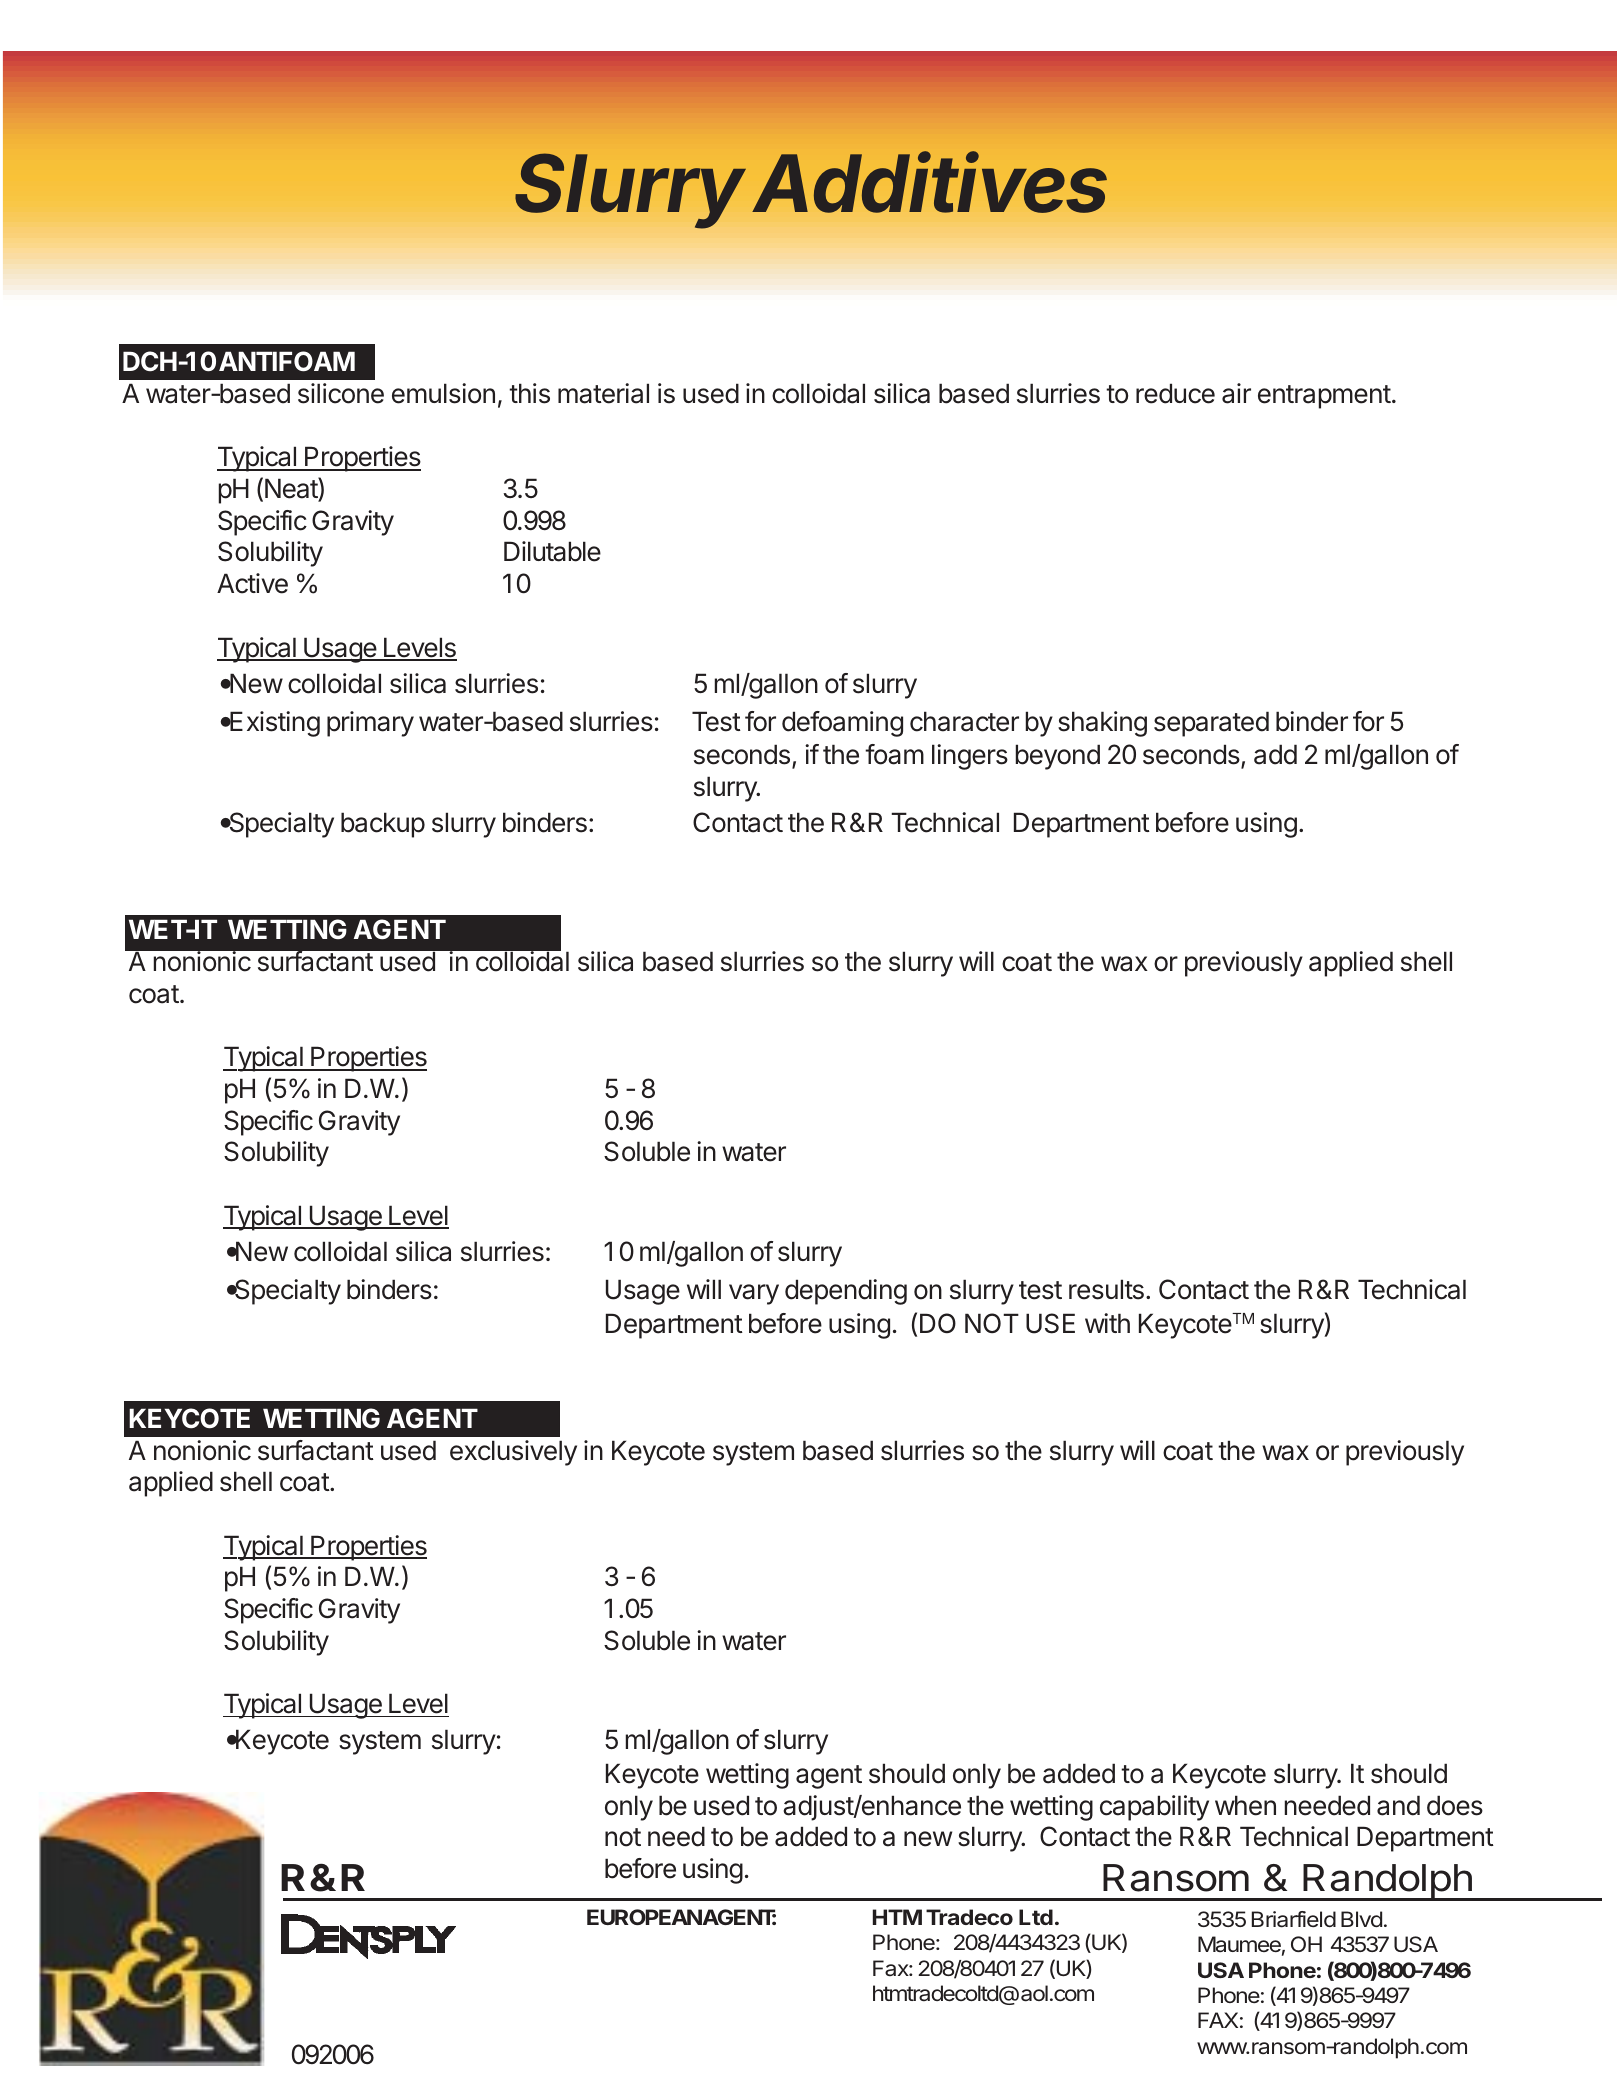  I want to click on Additives, so click(930, 183).
